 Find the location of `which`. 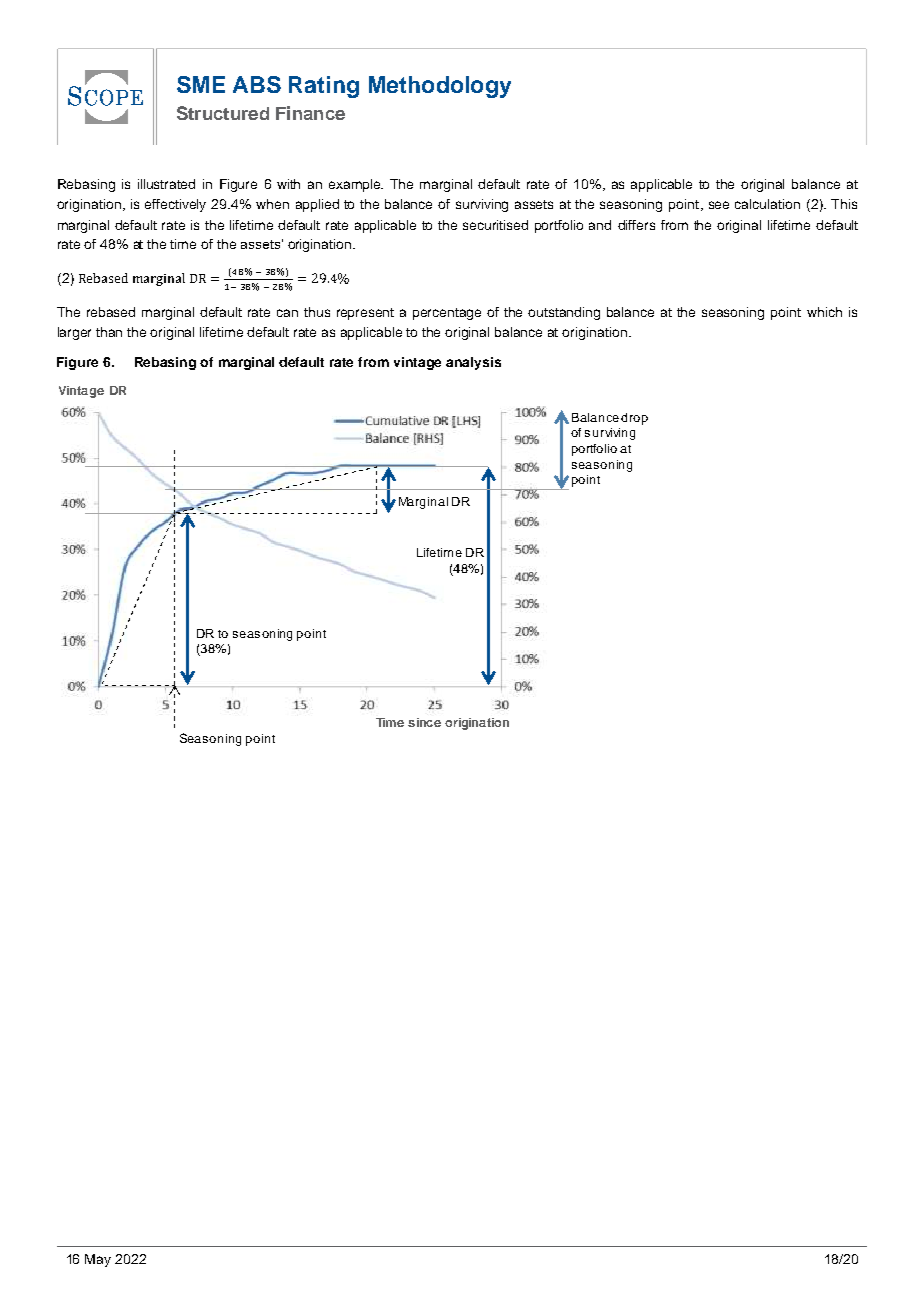

which is located at coordinates (824, 312).
